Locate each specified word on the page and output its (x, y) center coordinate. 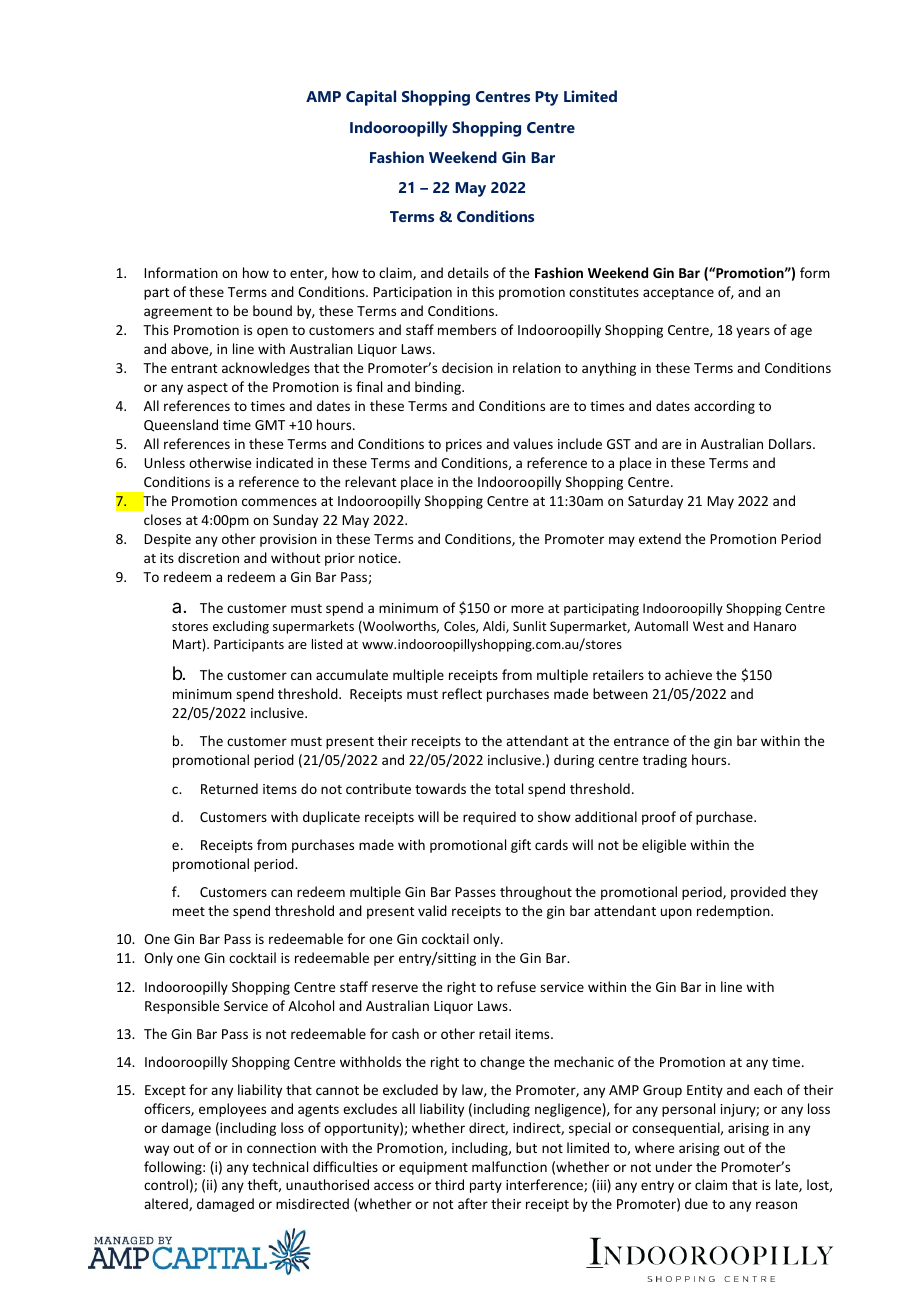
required (489, 818)
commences (279, 502)
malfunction (509, 1166)
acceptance (678, 294)
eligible (664, 846)
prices (464, 445)
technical (280, 1166)
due (696, 1203)
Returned (229, 788)
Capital (371, 98)
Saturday (655, 502)
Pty (546, 98)
